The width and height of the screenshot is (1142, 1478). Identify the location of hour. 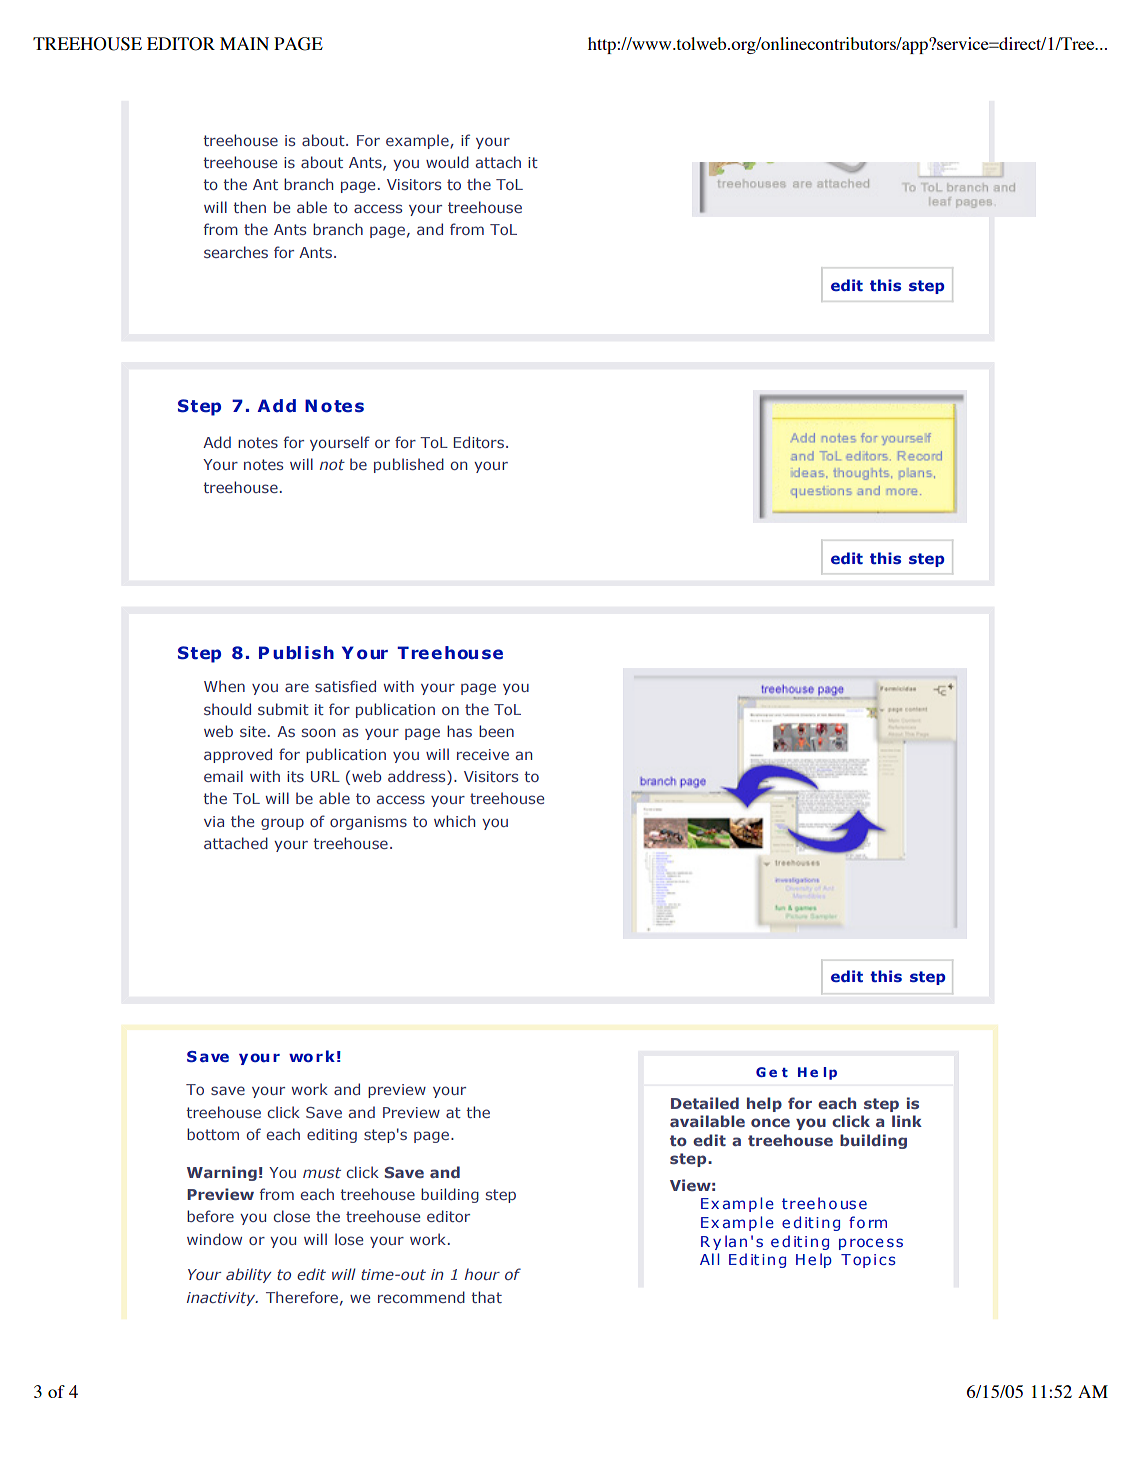
(482, 1274).
